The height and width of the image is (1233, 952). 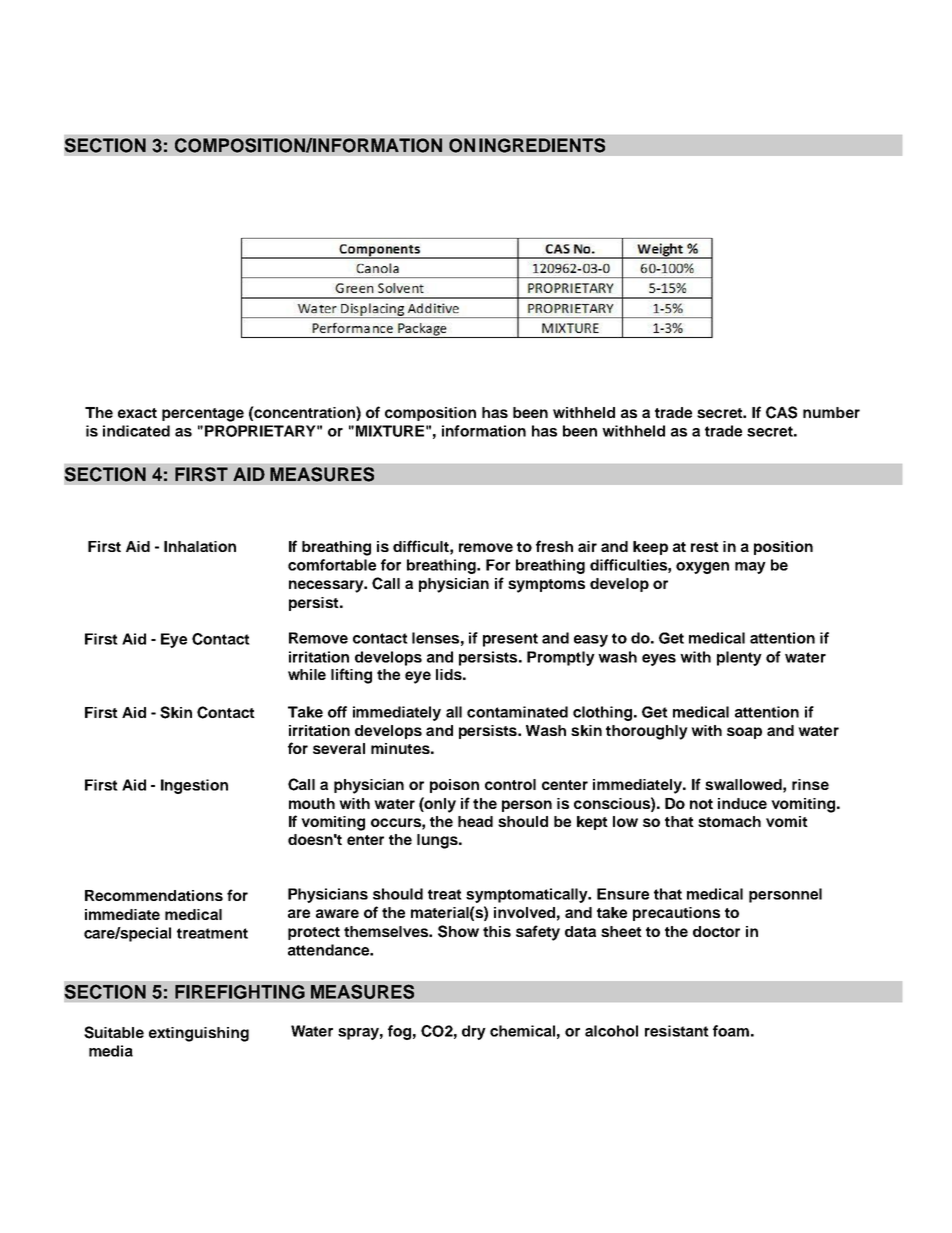 What do you see at coordinates (203, 415) in the image?
I see `percentage` at bounding box center [203, 415].
